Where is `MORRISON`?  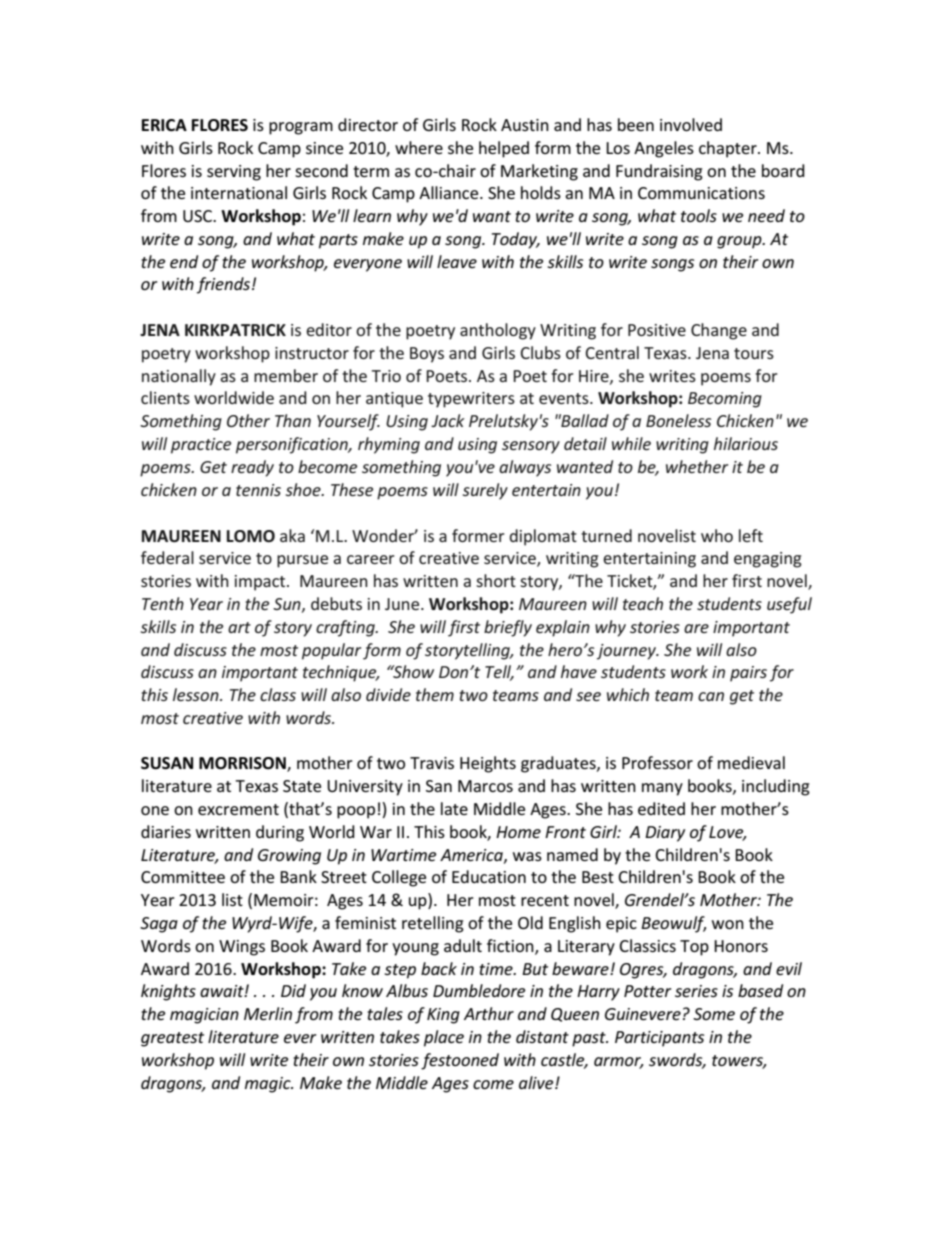
MORRISON is located at coordinates (243, 764).
